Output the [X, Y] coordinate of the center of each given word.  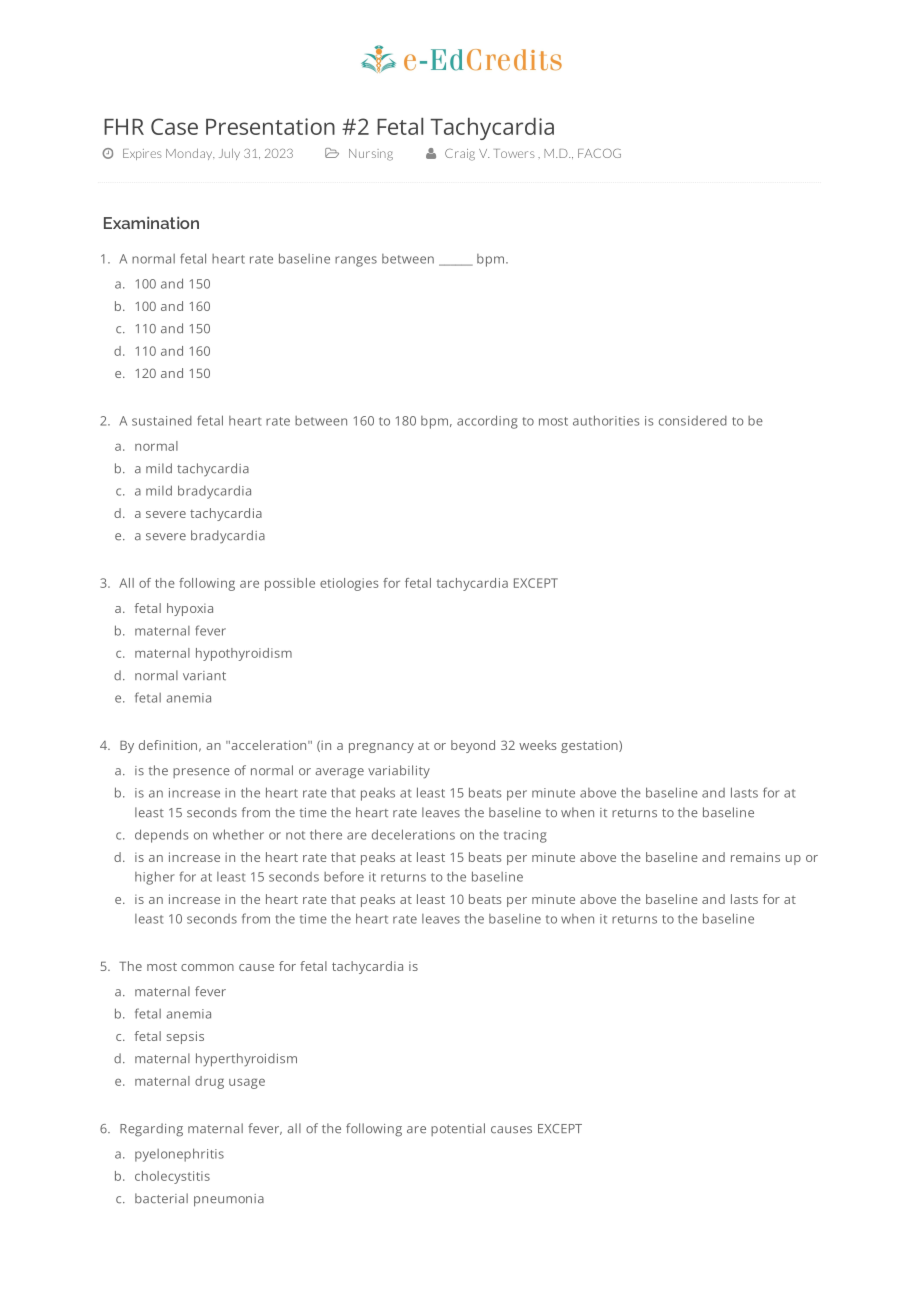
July [229, 154]
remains [755, 857]
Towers [514, 153]
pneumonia [229, 1200]
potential [458, 1129]
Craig [460, 155]
